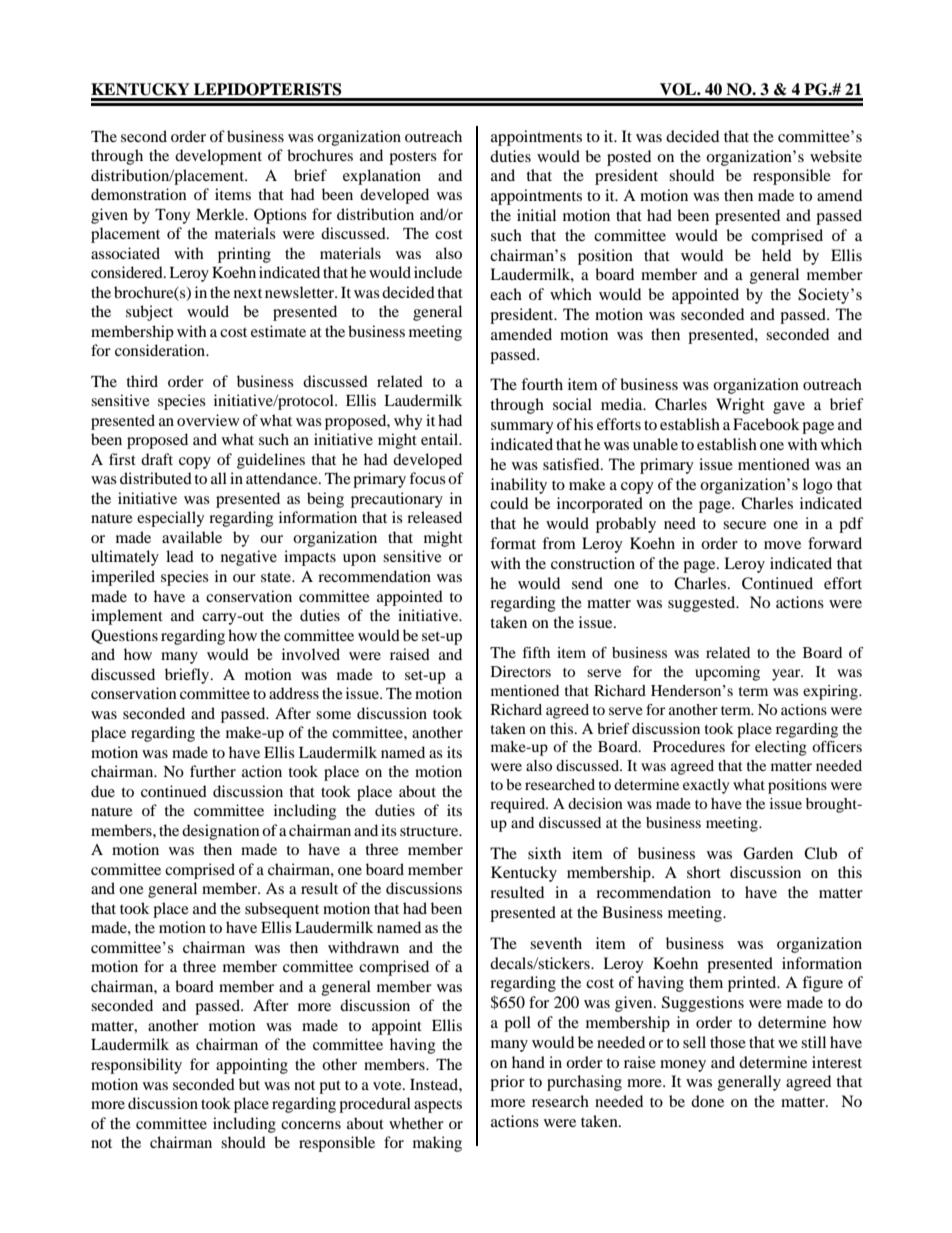 This page has width=952, height=1233. I want to click on overview, so click(208, 420).
